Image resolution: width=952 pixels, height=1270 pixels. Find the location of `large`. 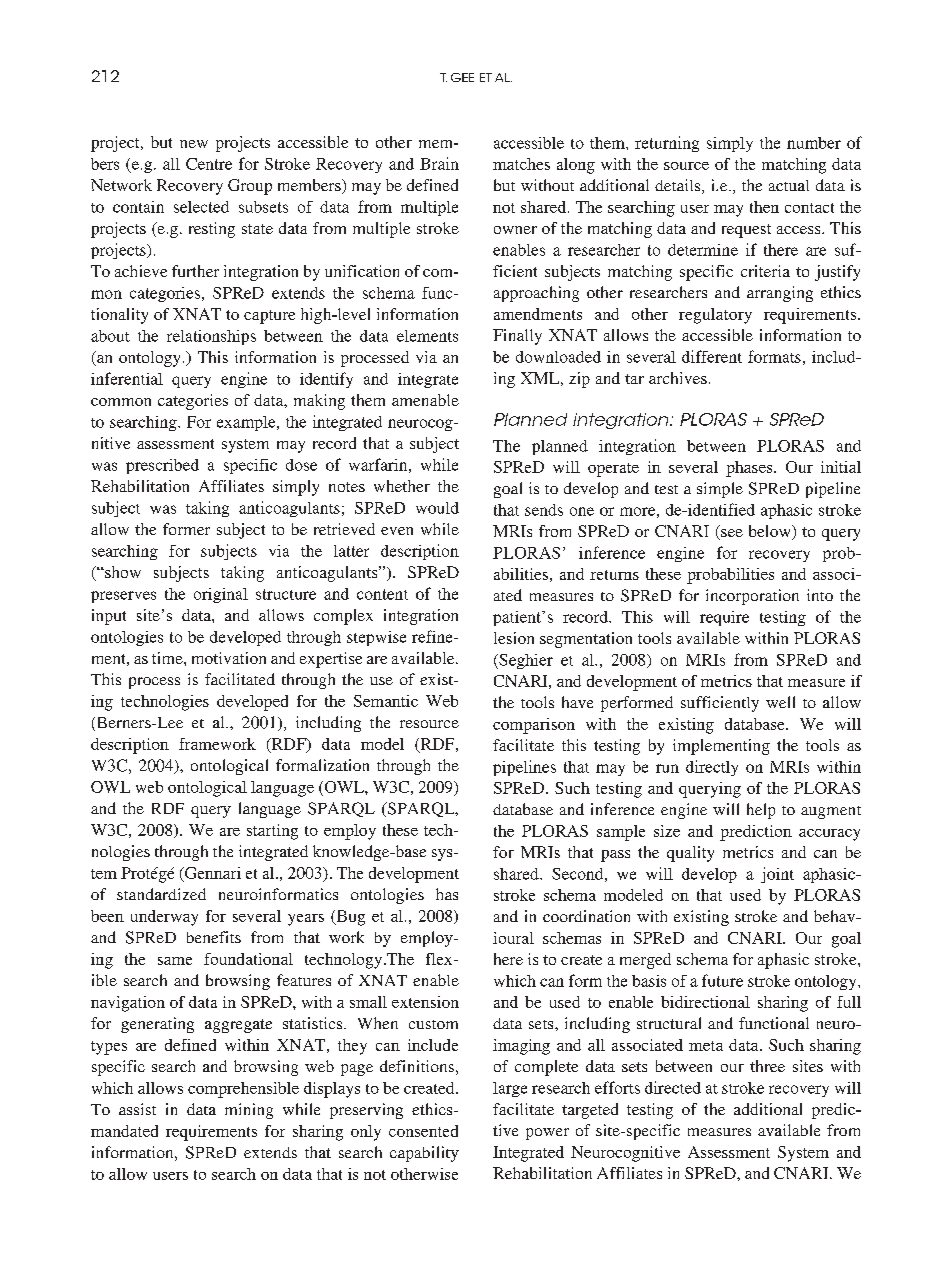

large is located at coordinates (510, 1089).
